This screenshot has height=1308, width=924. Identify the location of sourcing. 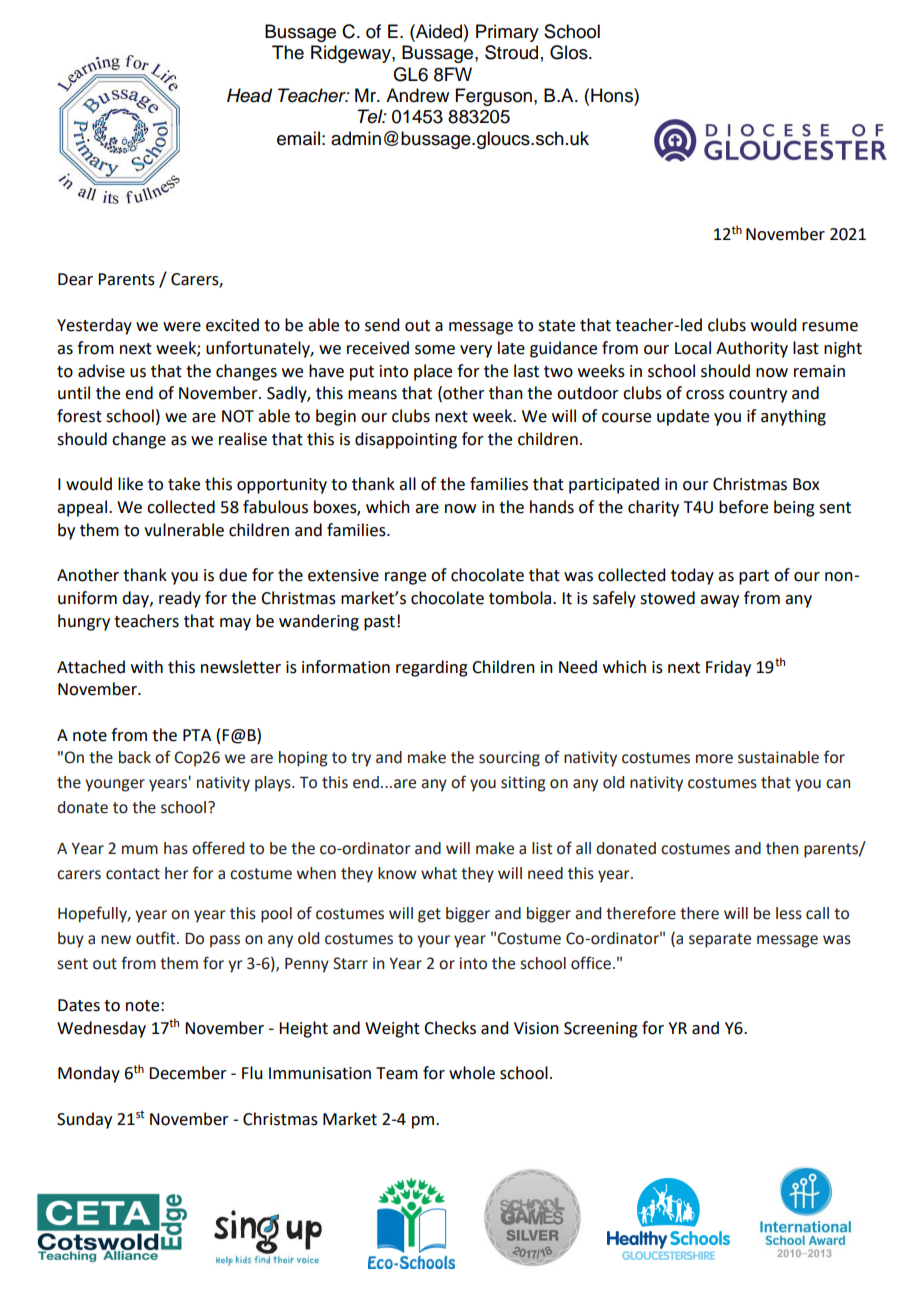
(509, 759).
